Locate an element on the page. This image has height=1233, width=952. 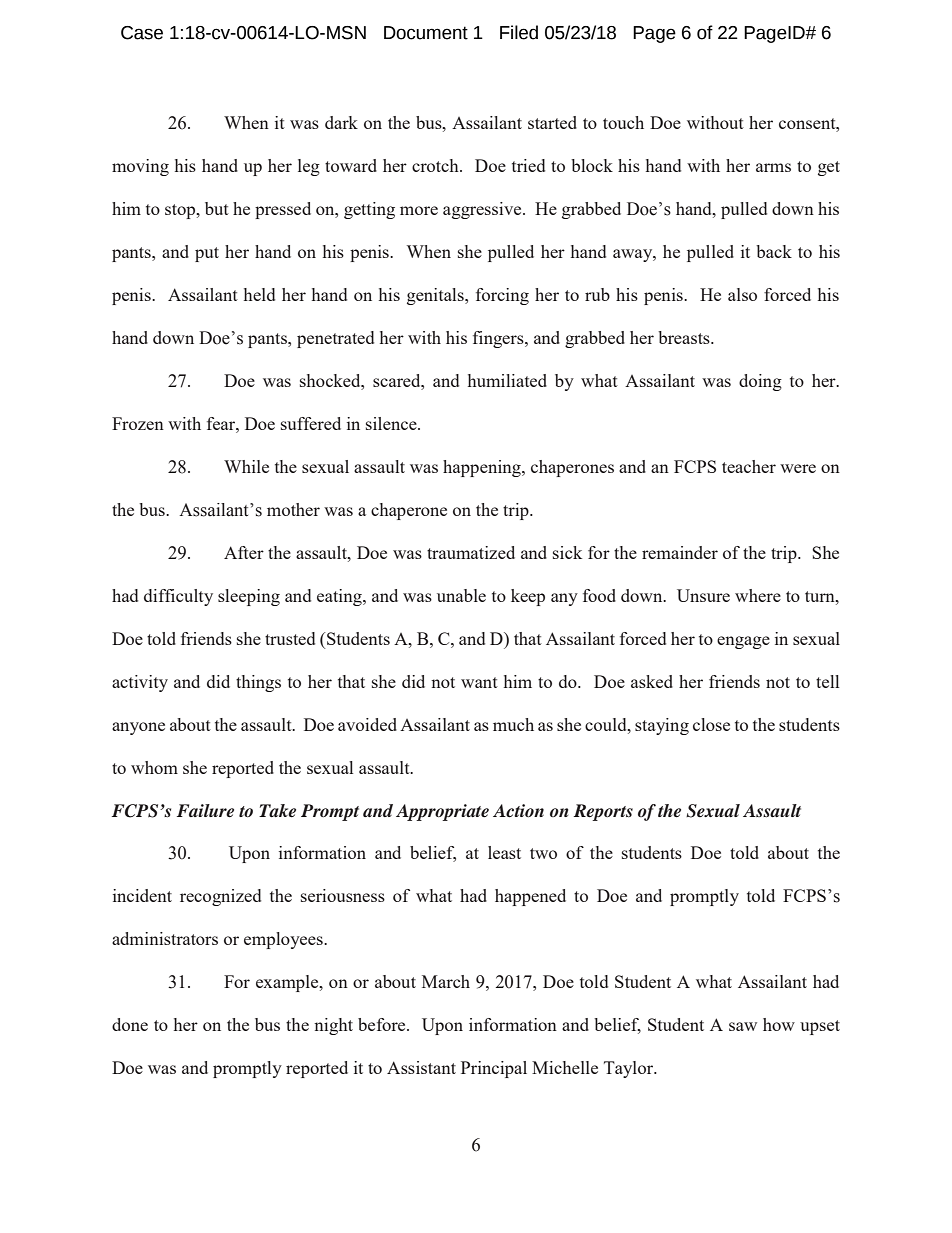
done is located at coordinates (130, 1024).
